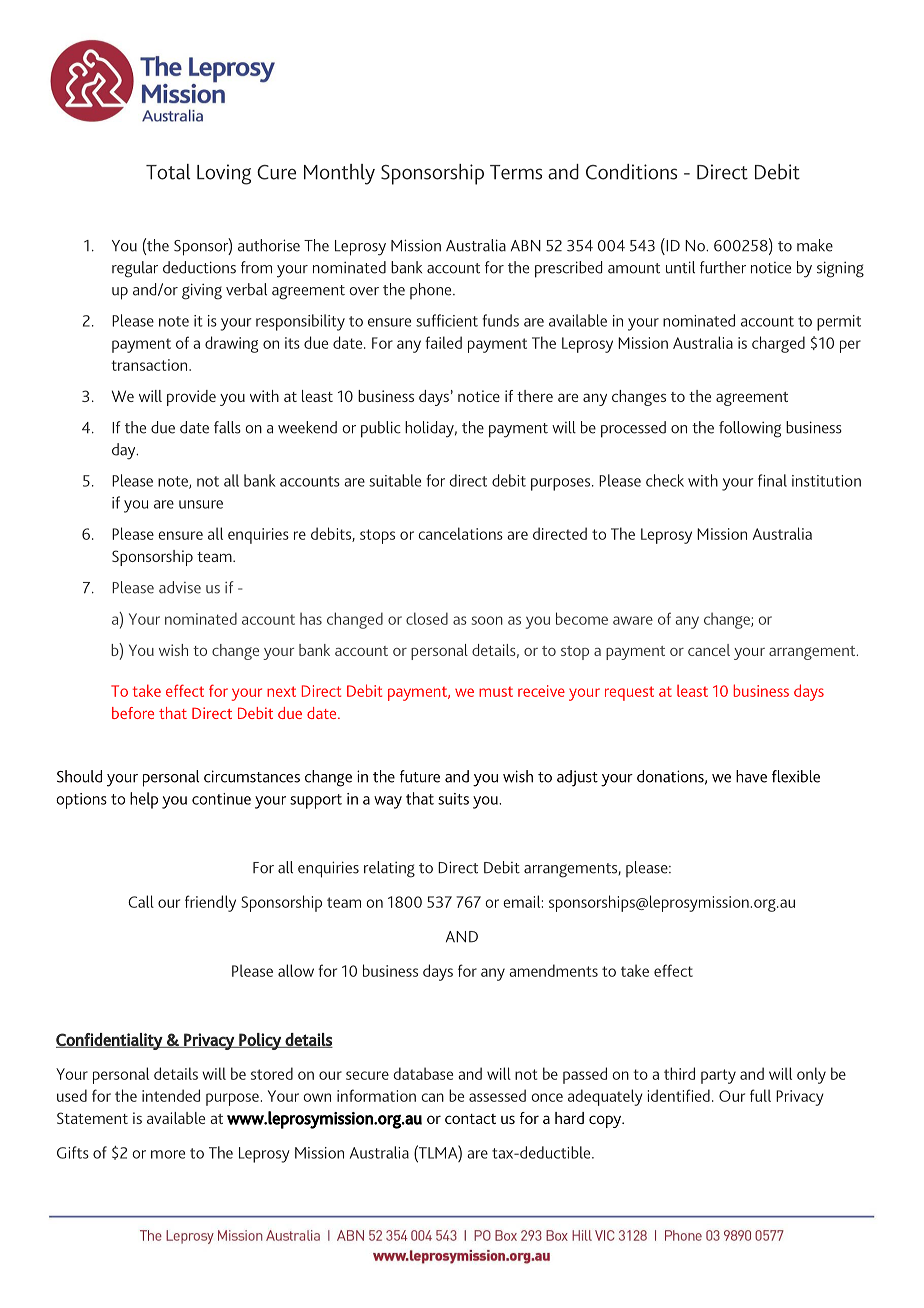 Image resolution: width=924 pixels, height=1308 pixels. I want to click on advise, so click(180, 587).
